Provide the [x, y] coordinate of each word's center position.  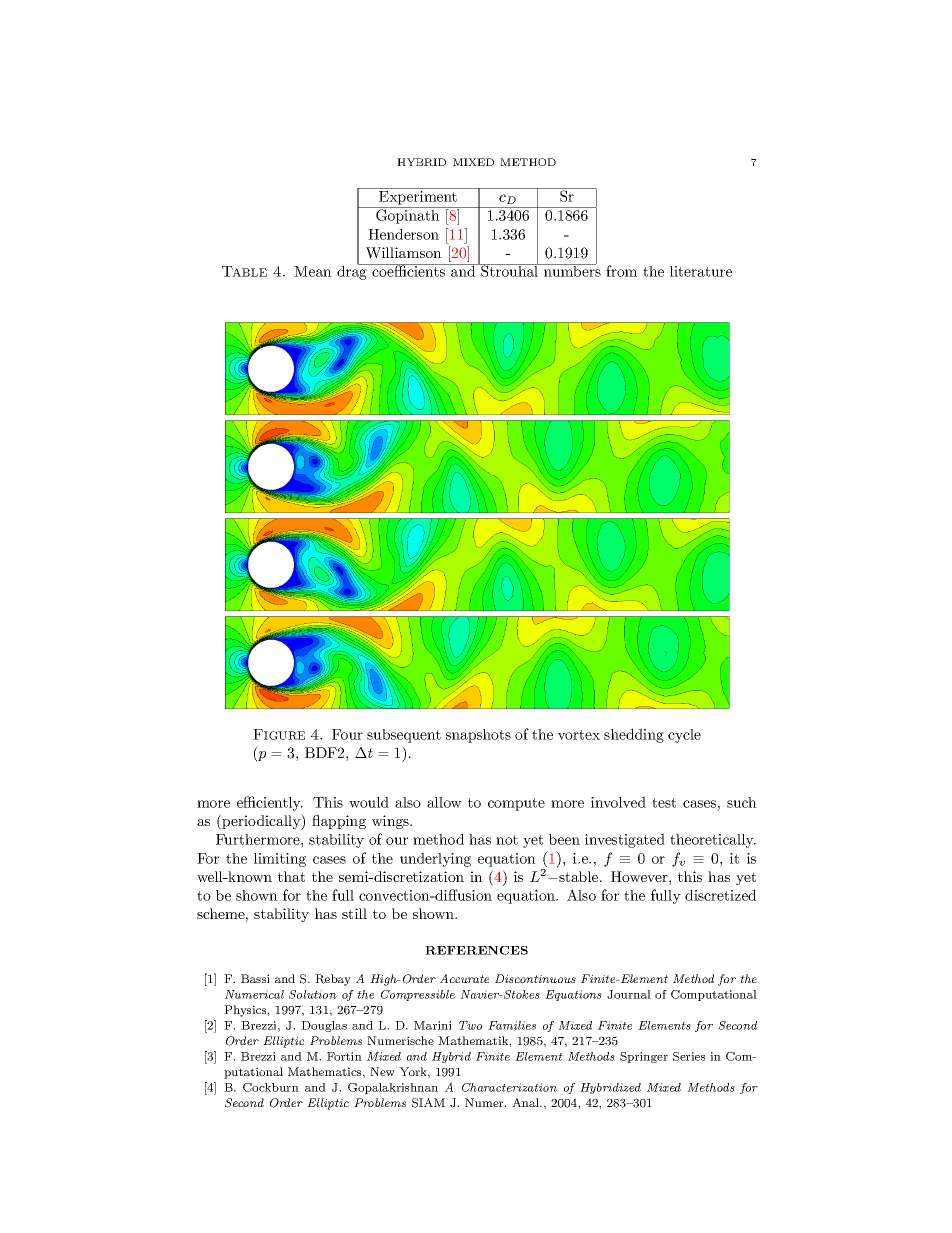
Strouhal [510, 270]
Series [689, 1056]
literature [701, 271]
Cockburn [271, 1087]
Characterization [509, 1087]
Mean [313, 271]
